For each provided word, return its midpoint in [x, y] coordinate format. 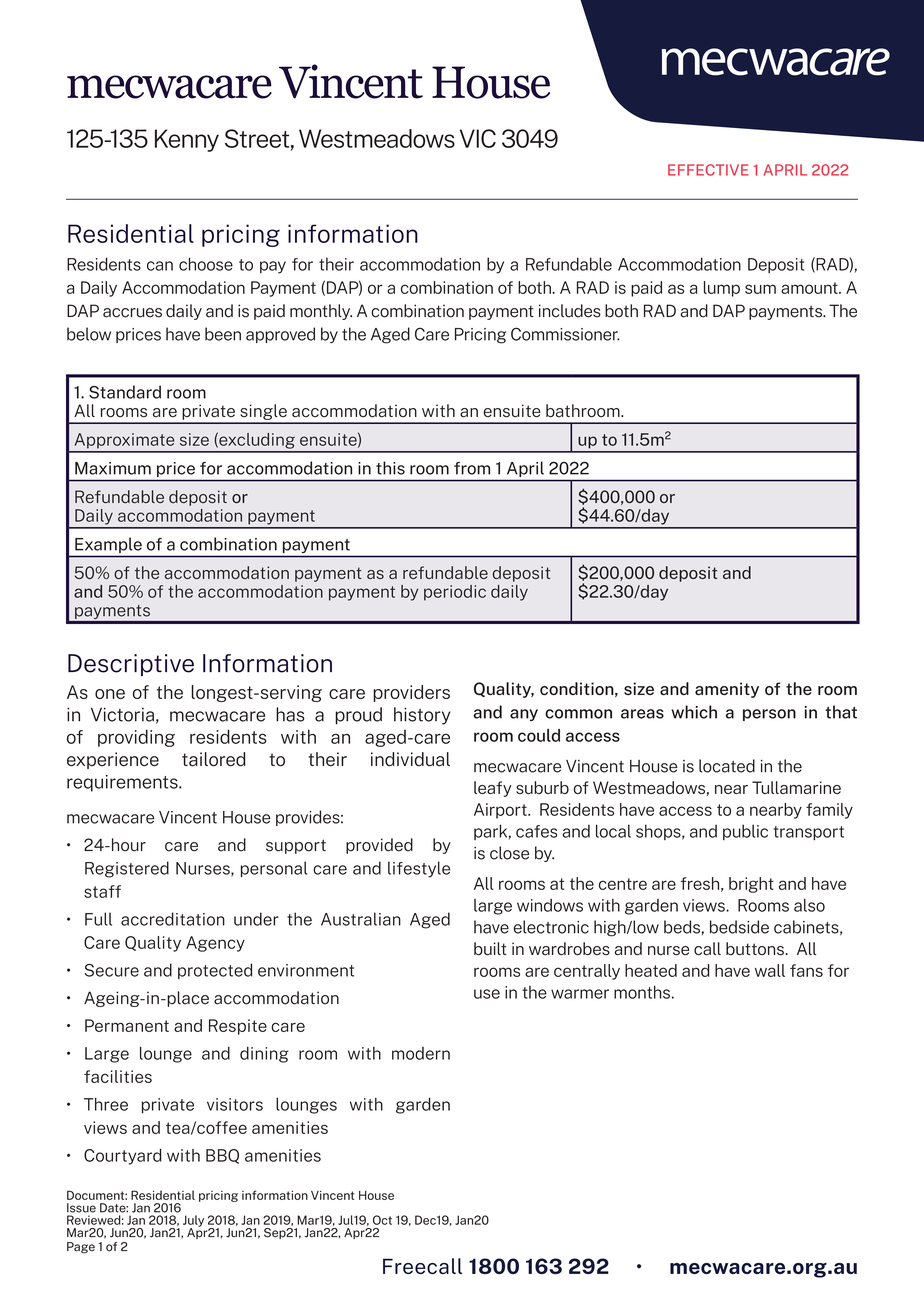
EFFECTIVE [708, 170]
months [642, 992]
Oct [382, 1220]
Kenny [187, 140]
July [193, 1222]
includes [570, 311]
